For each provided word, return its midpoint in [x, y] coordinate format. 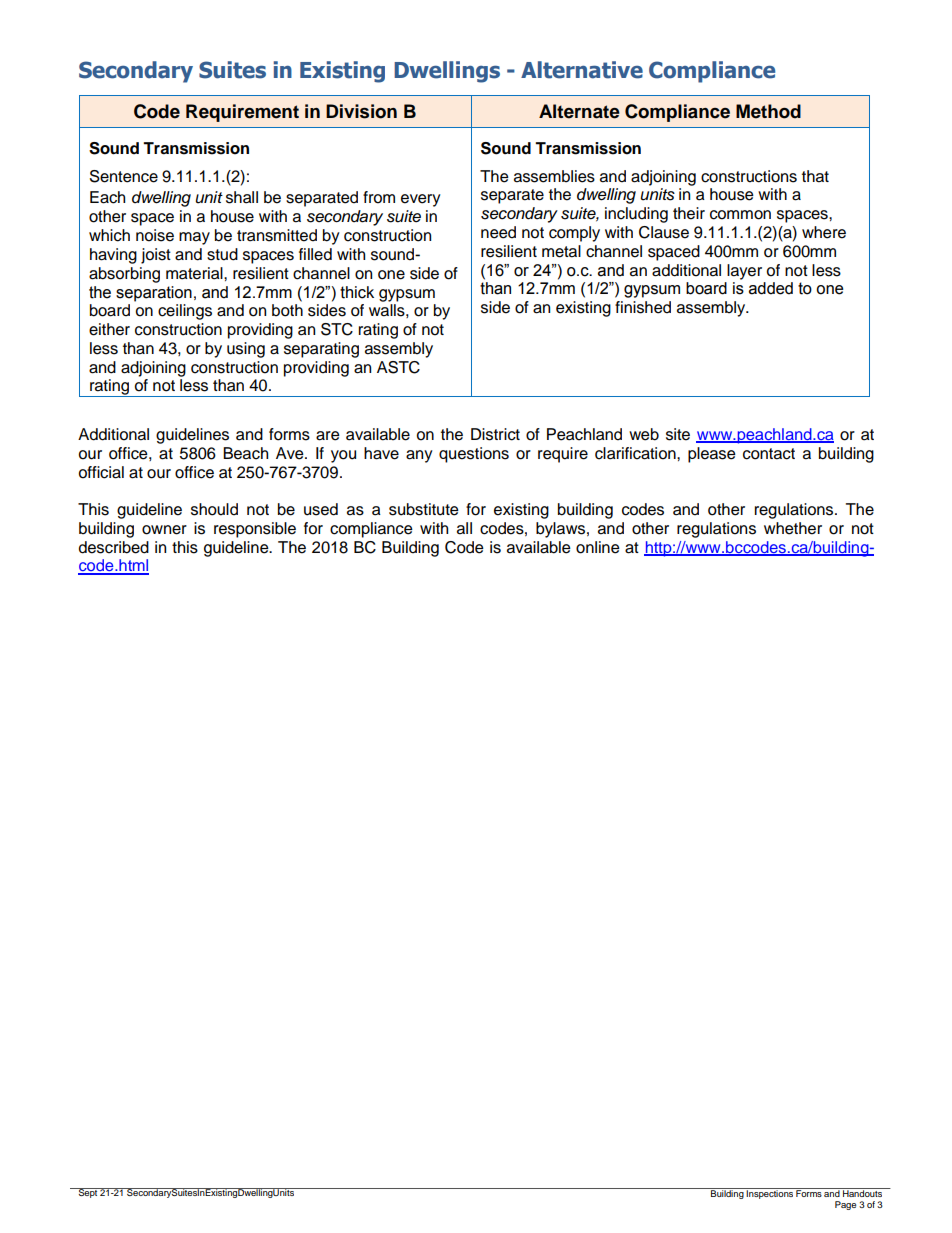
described [114, 547]
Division [361, 111]
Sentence [124, 176]
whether [793, 528]
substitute [424, 509]
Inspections [770, 1193]
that [815, 176]
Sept [87, 1193]
